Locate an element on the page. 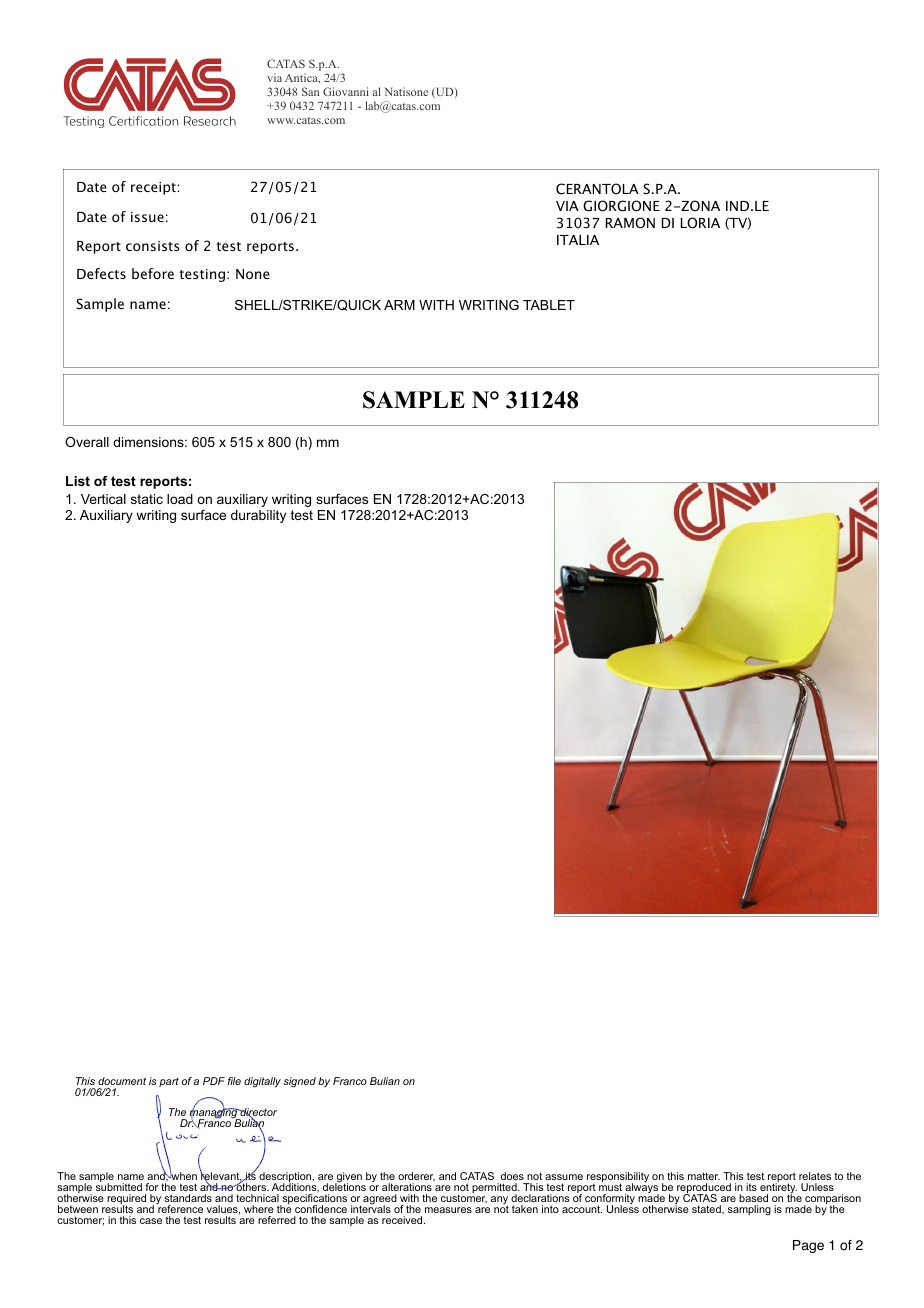  Giovanni is located at coordinates (346, 91).
